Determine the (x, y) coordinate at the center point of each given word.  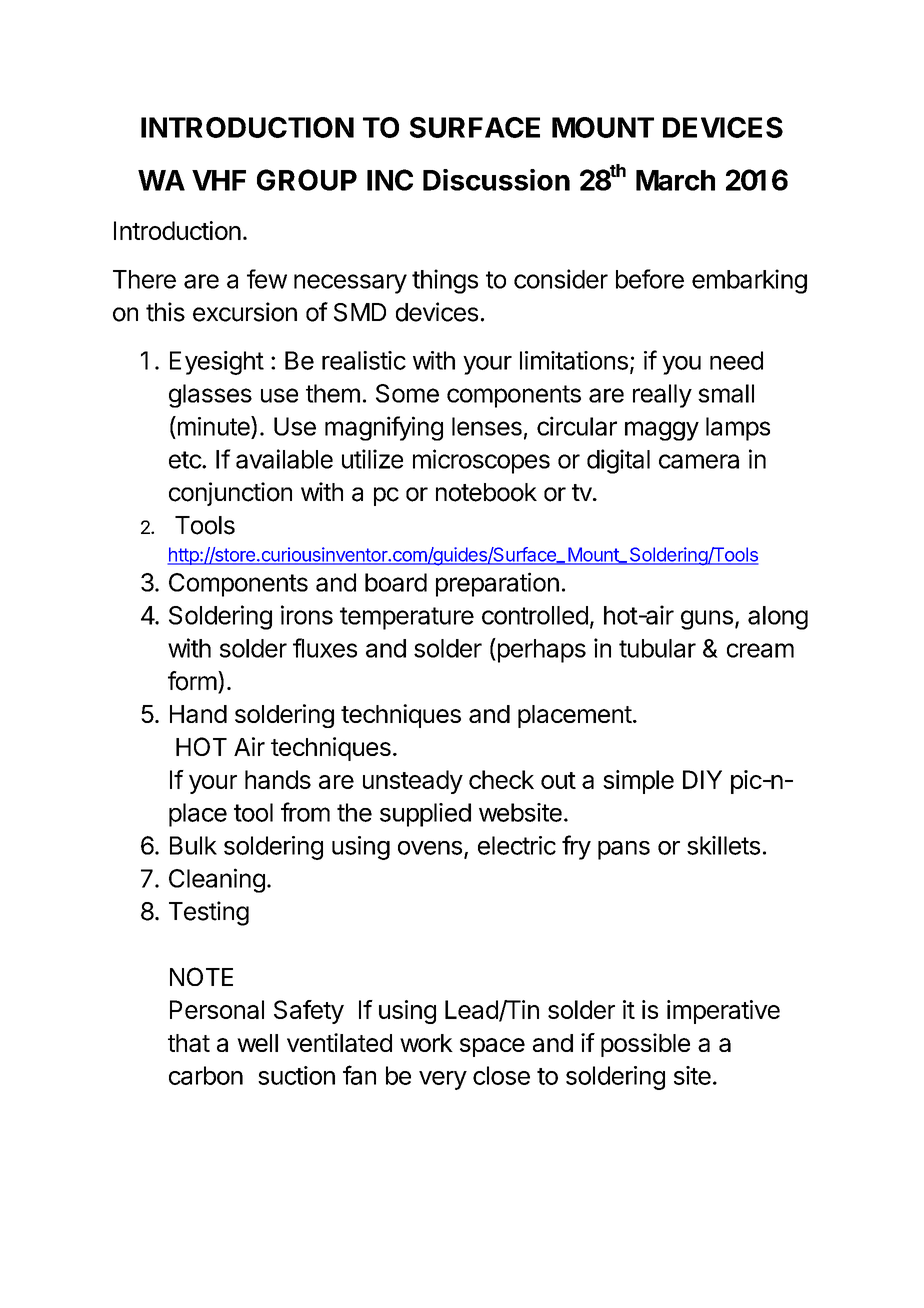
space (492, 1047)
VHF (219, 180)
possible (645, 1045)
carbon (206, 1075)
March (675, 180)
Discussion (496, 180)
